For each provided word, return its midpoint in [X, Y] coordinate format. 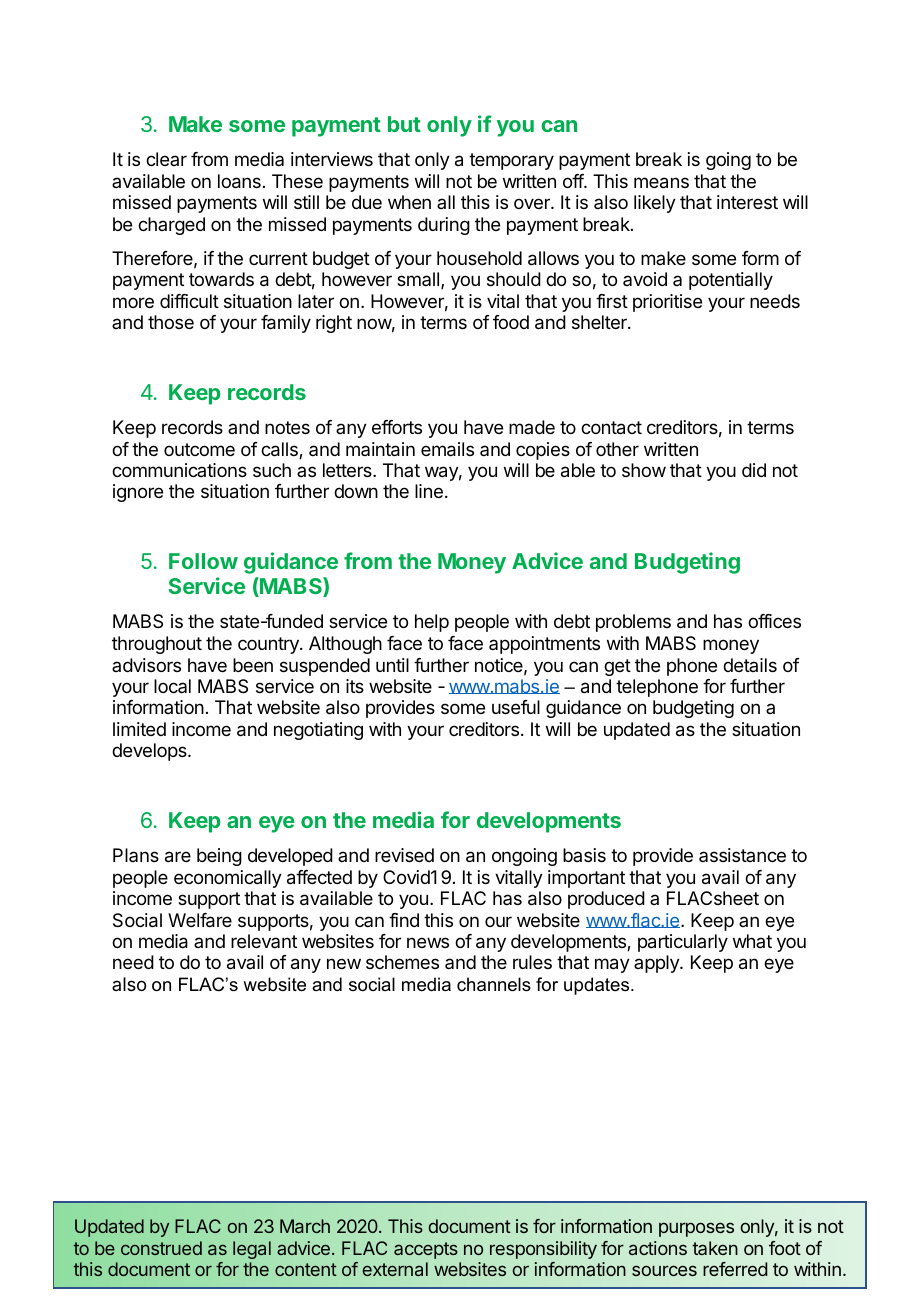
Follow [203, 561]
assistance [742, 855]
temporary [511, 161]
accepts [426, 1250]
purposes [696, 1229]
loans [239, 181]
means [661, 183]
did [754, 470]
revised [404, 855]
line [429, 491]
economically [228, 879]
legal [252, 1250]
